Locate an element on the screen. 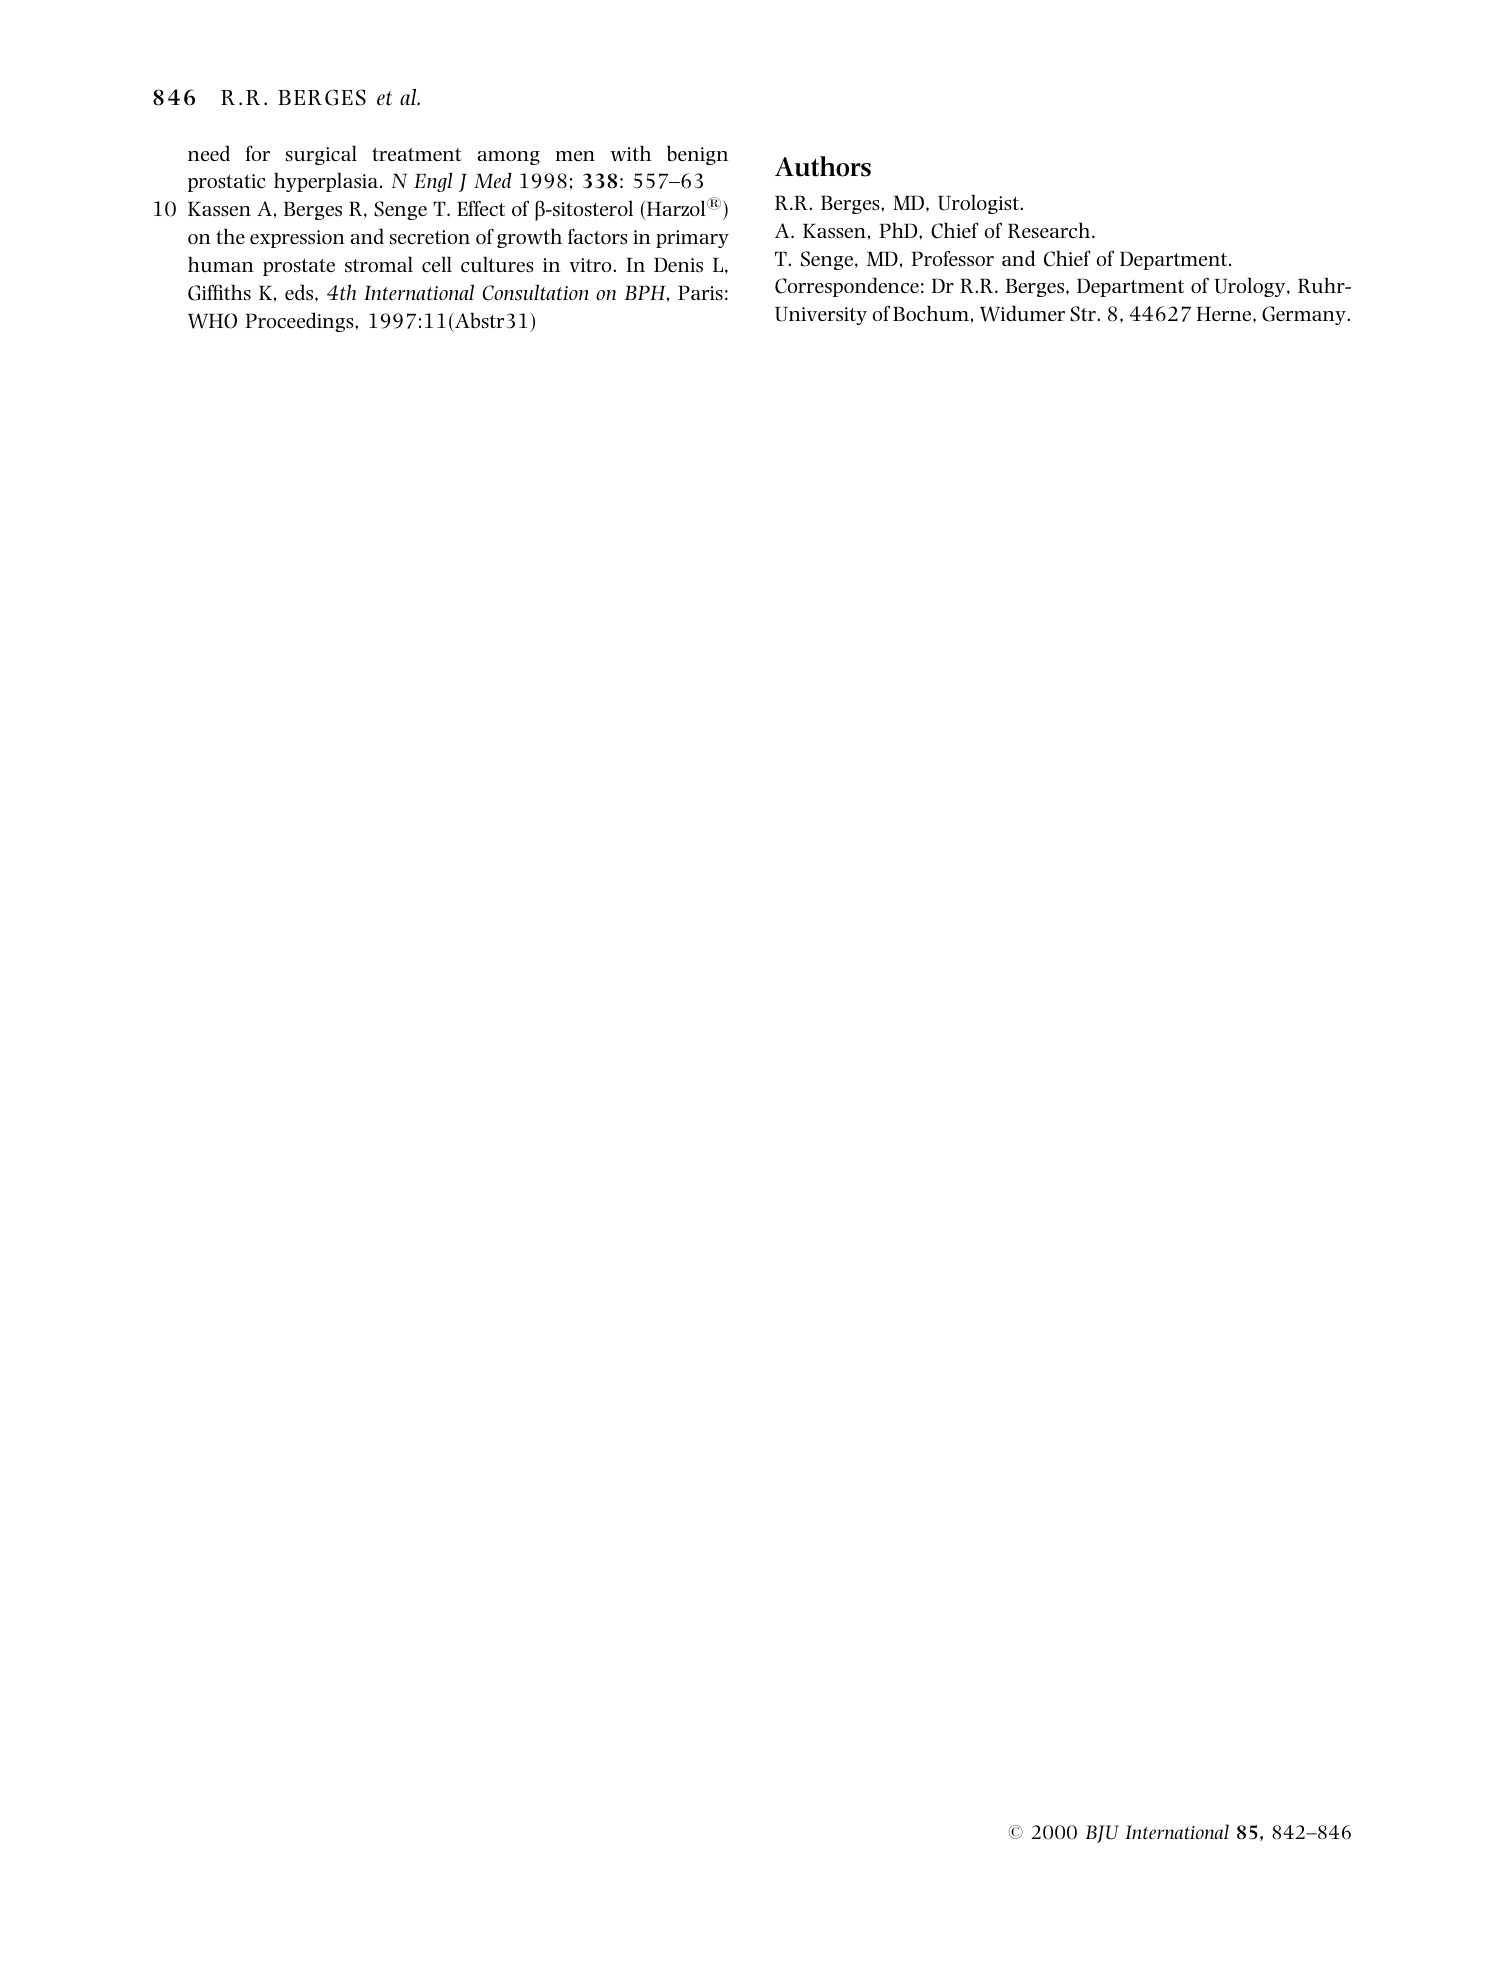  Research is located at coordinates (1050, 230).
